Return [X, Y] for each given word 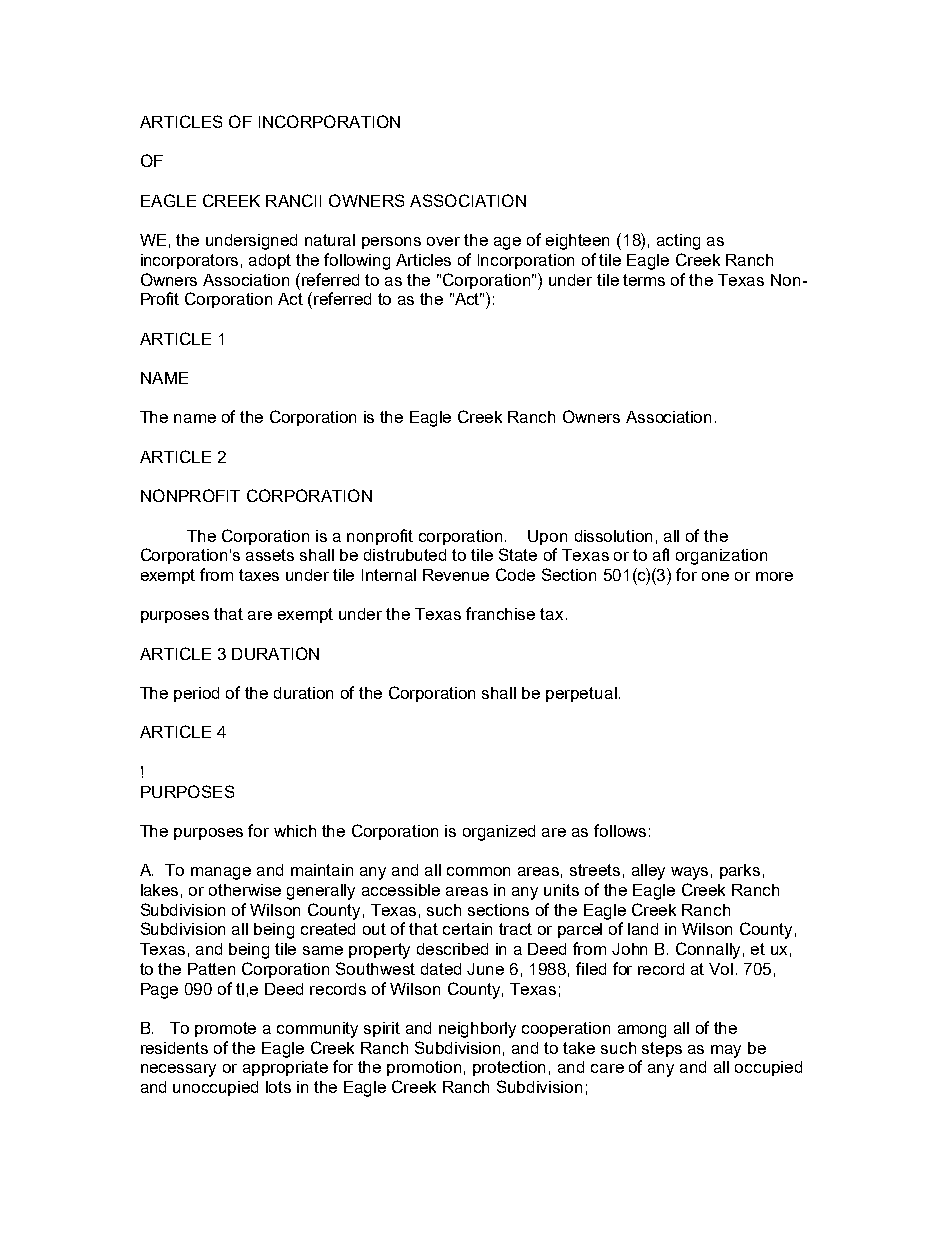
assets [270, 555]
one [715, 576]
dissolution [613, 536]
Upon [547, 537]
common [478, 871]
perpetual [581, 694]
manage [221, 873]
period [196, 694]
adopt [270, 261]
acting [678, 242]
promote [225, 1029]
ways [689, 873]
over [443, 241]
